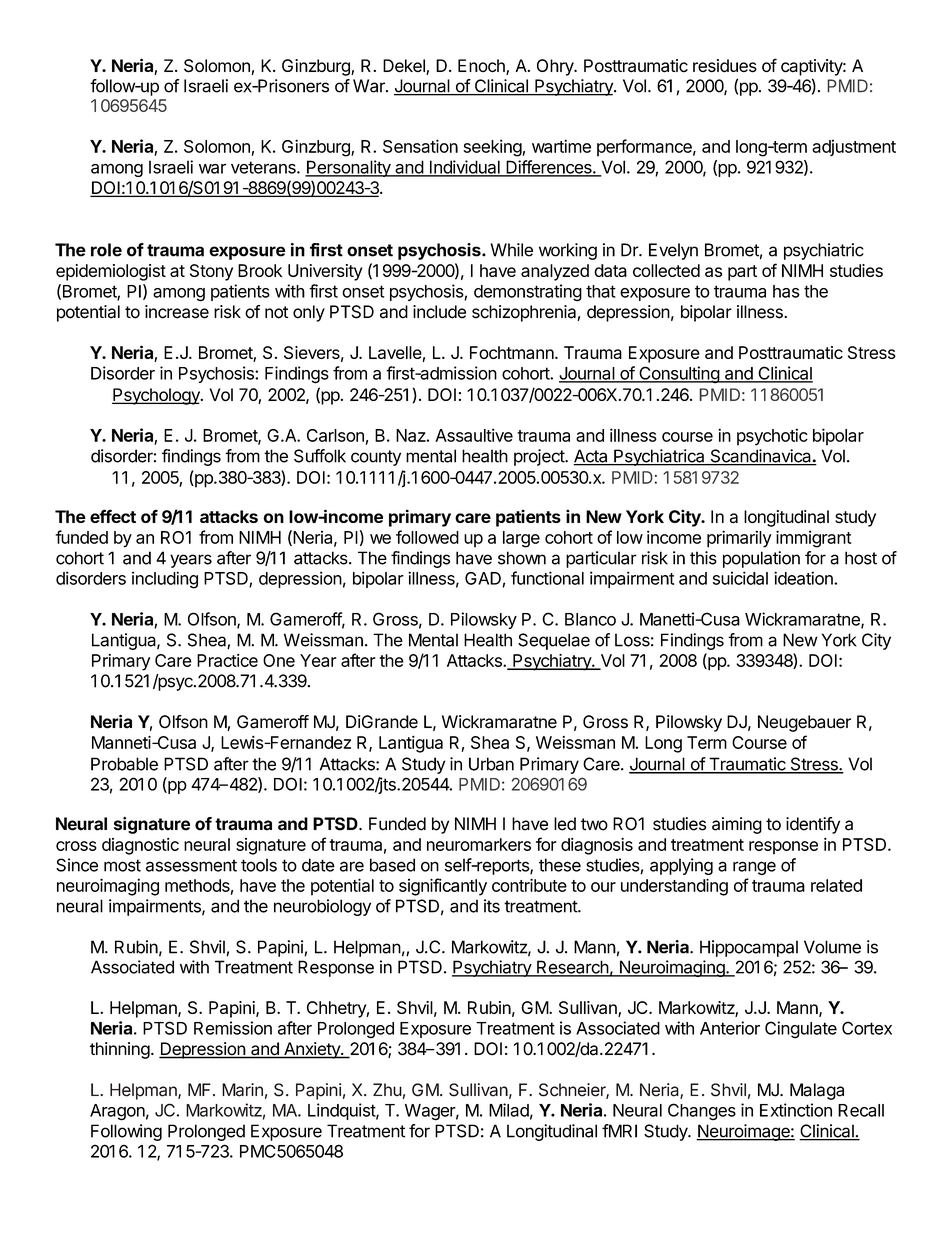  Describe the element at coordinates (725, 66) in the screenshot. I see `residues` at that location.
